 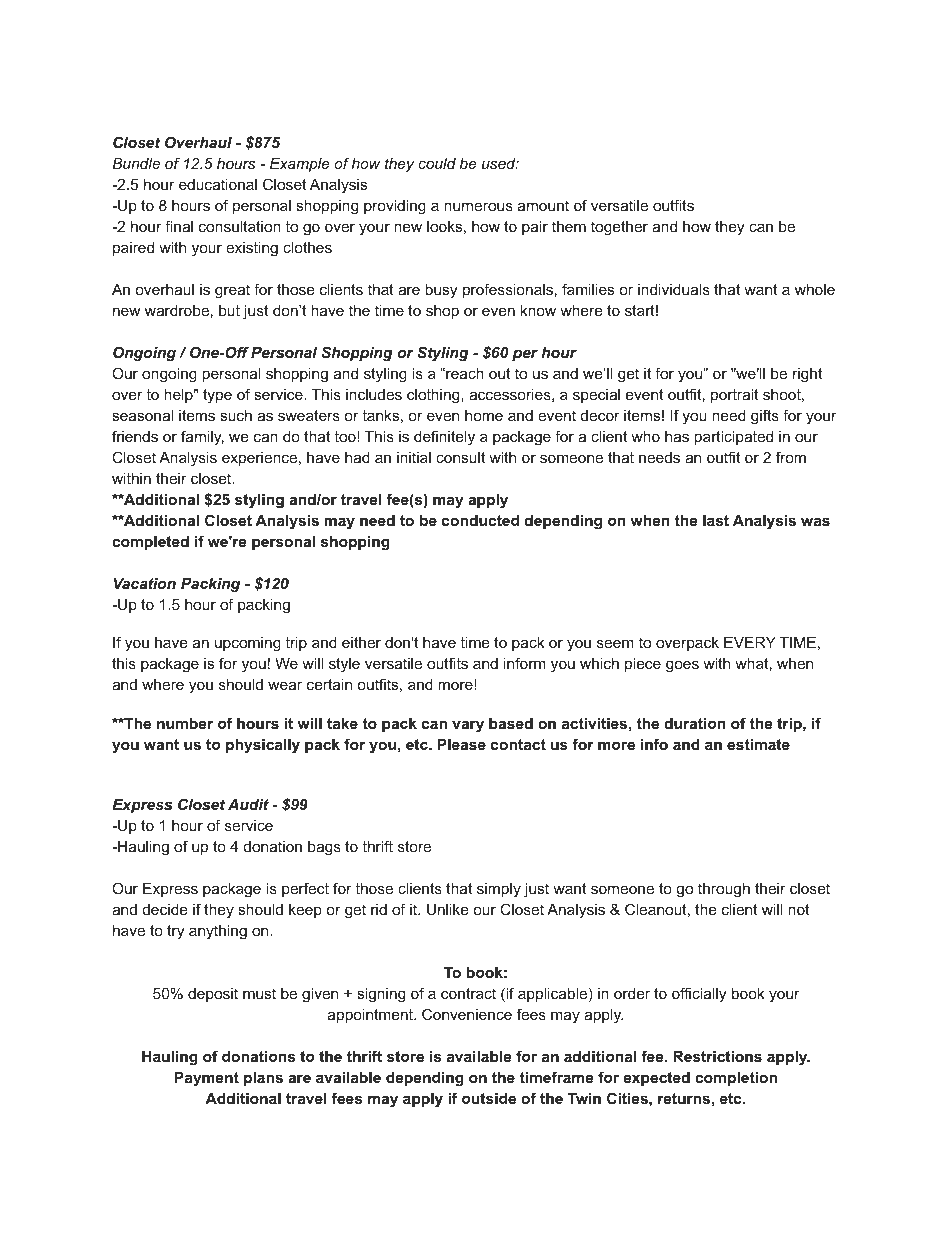 What do you see at coordinates (218, 184) in the screenshot?
I see `educational` at bounding box center [218, 184].
